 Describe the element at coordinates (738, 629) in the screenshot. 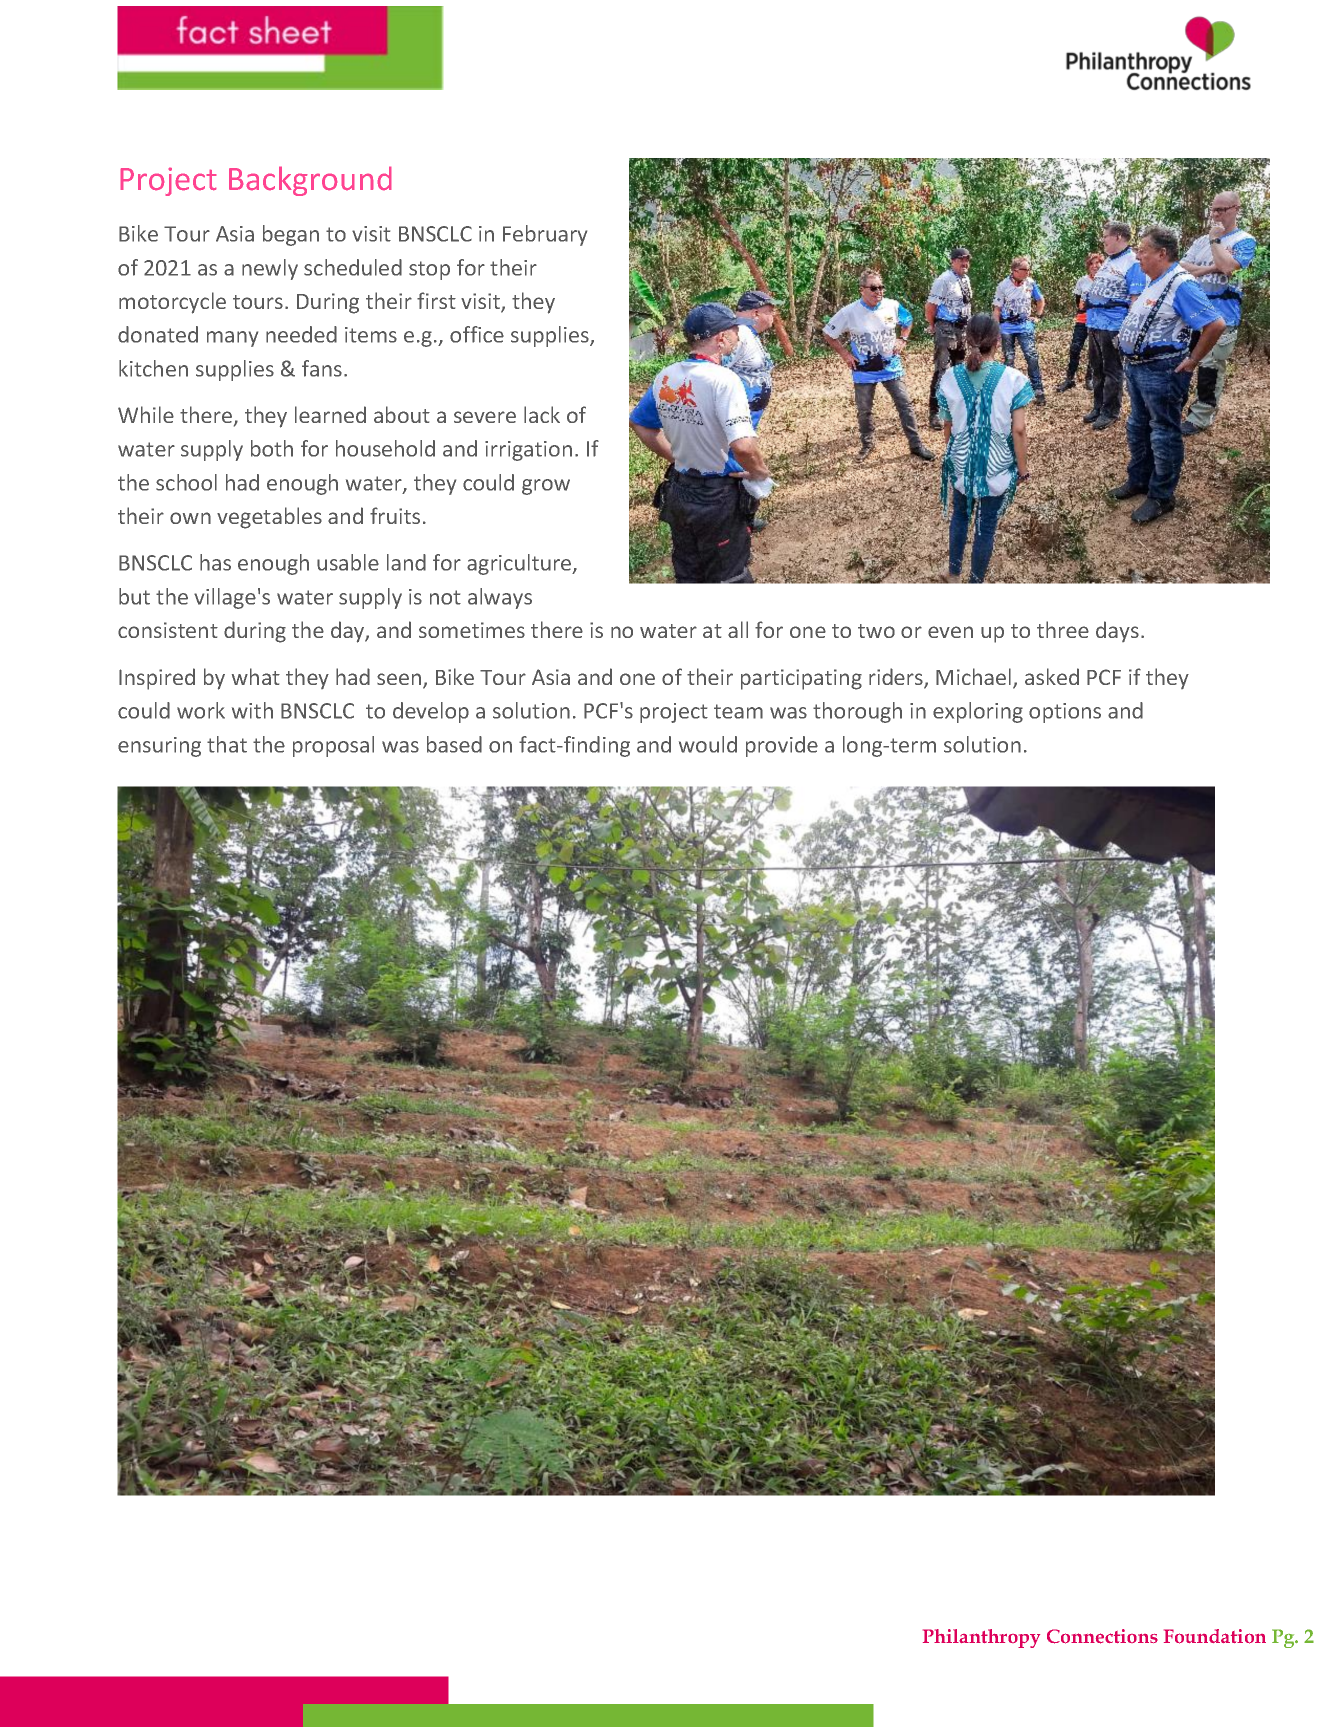

I see `all` at that location.
